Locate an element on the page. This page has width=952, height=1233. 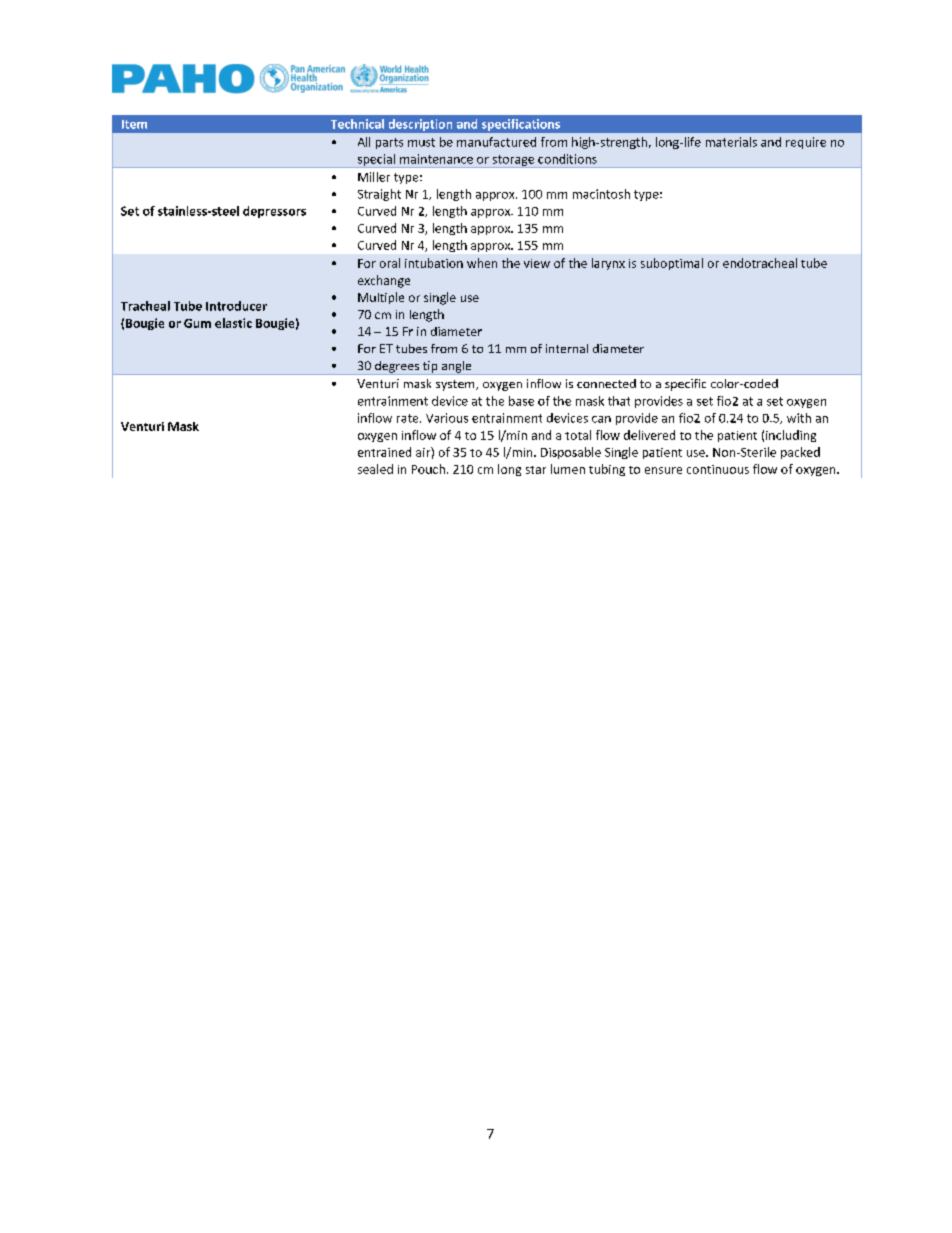
Multiple is located at coordinates (381, 298).
